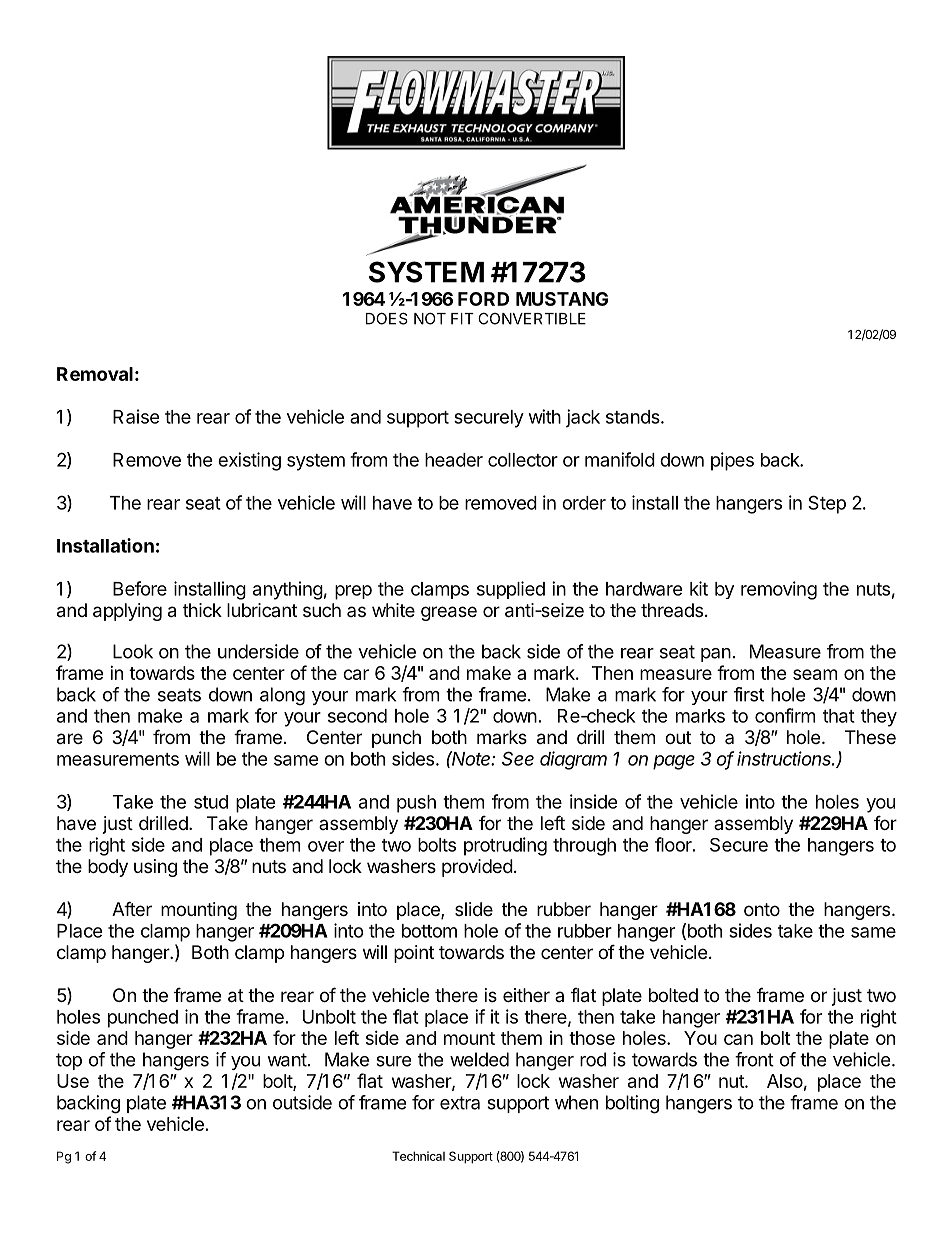 The image size is (952, 1233). I want to click on Use, so click(73, 1081).
